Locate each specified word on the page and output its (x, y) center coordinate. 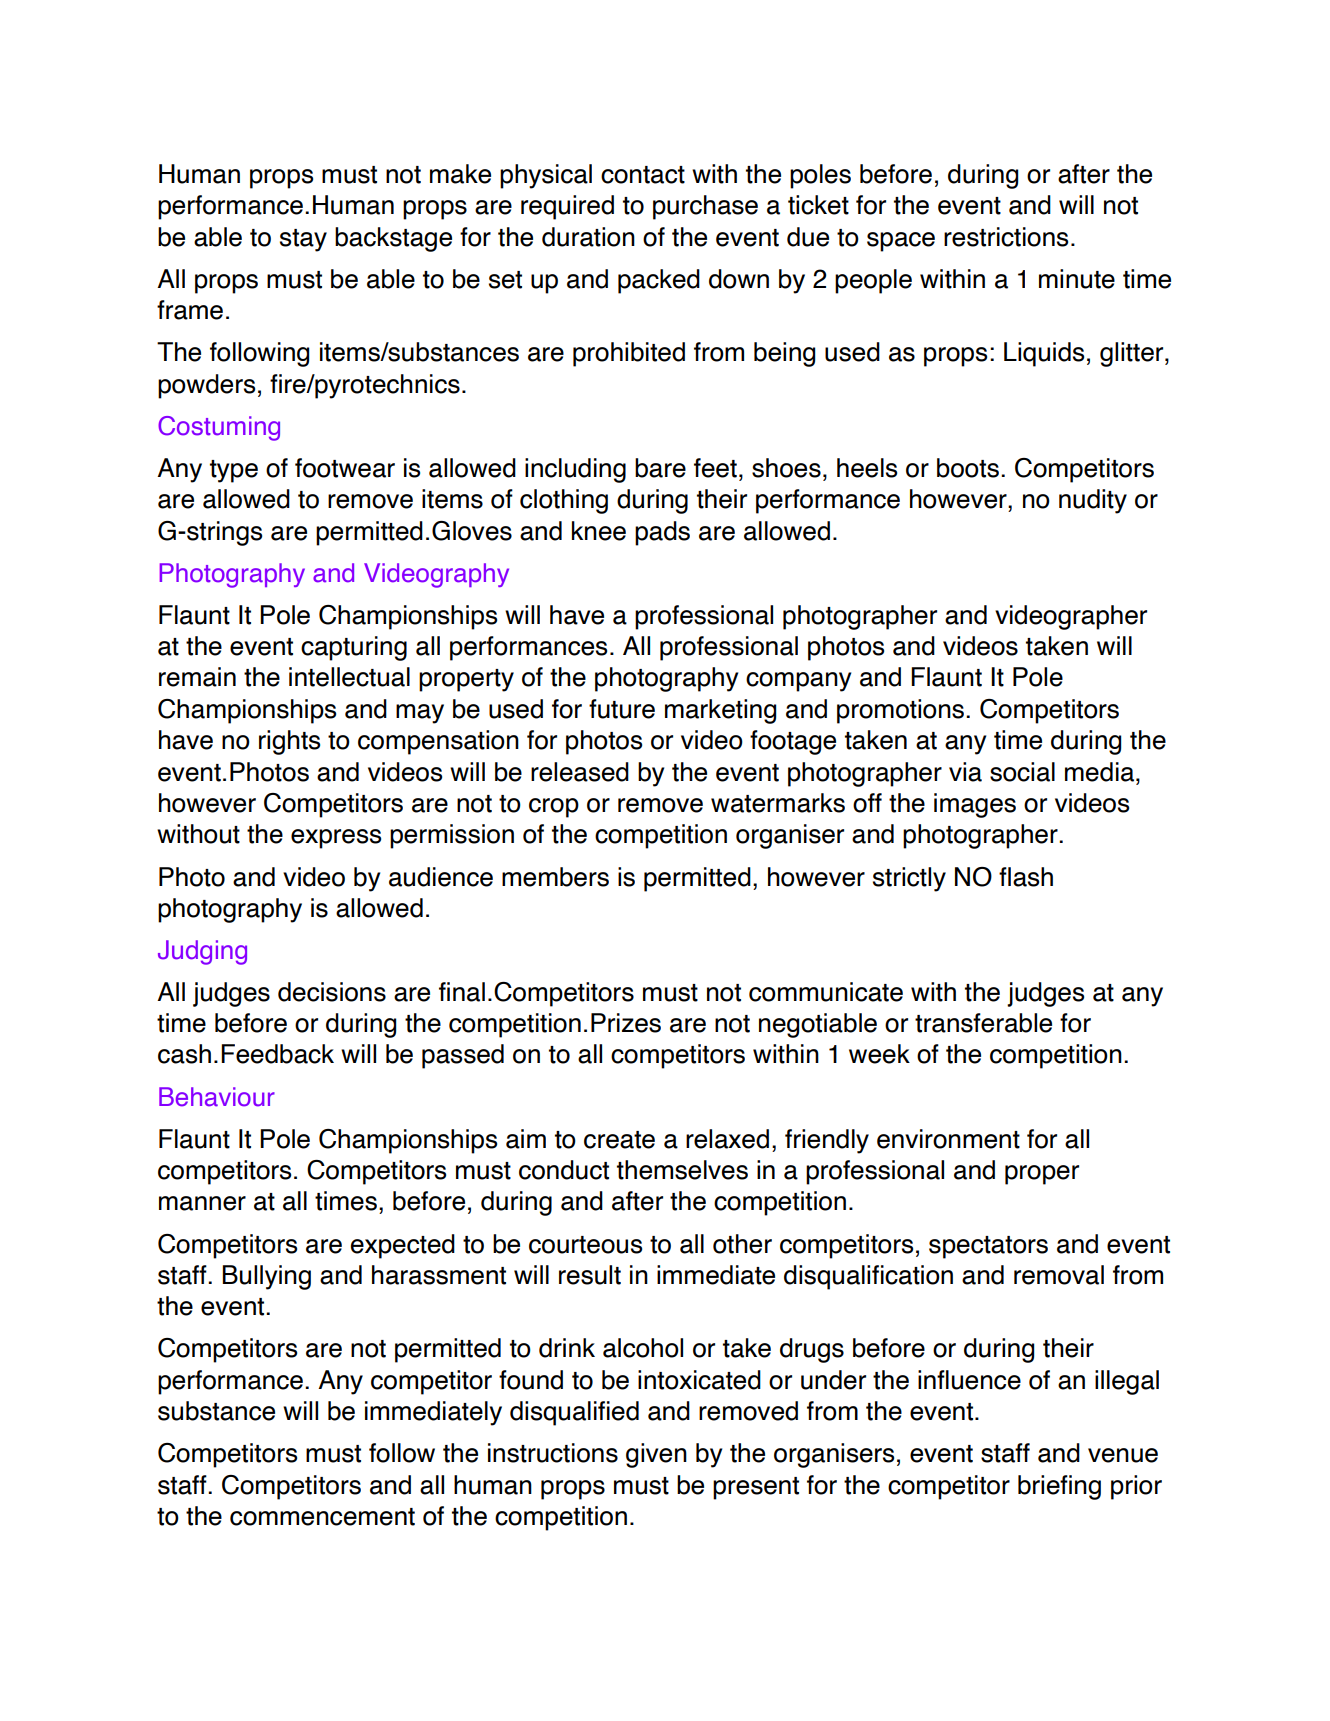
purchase (705, 207)
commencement (322, 1517)
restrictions (1006, 237)
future (622, 709)
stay (303, 240)
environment (948, 1139)
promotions (900, 711)
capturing (354, 648)
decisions (332, 992)
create (619, 1140)
